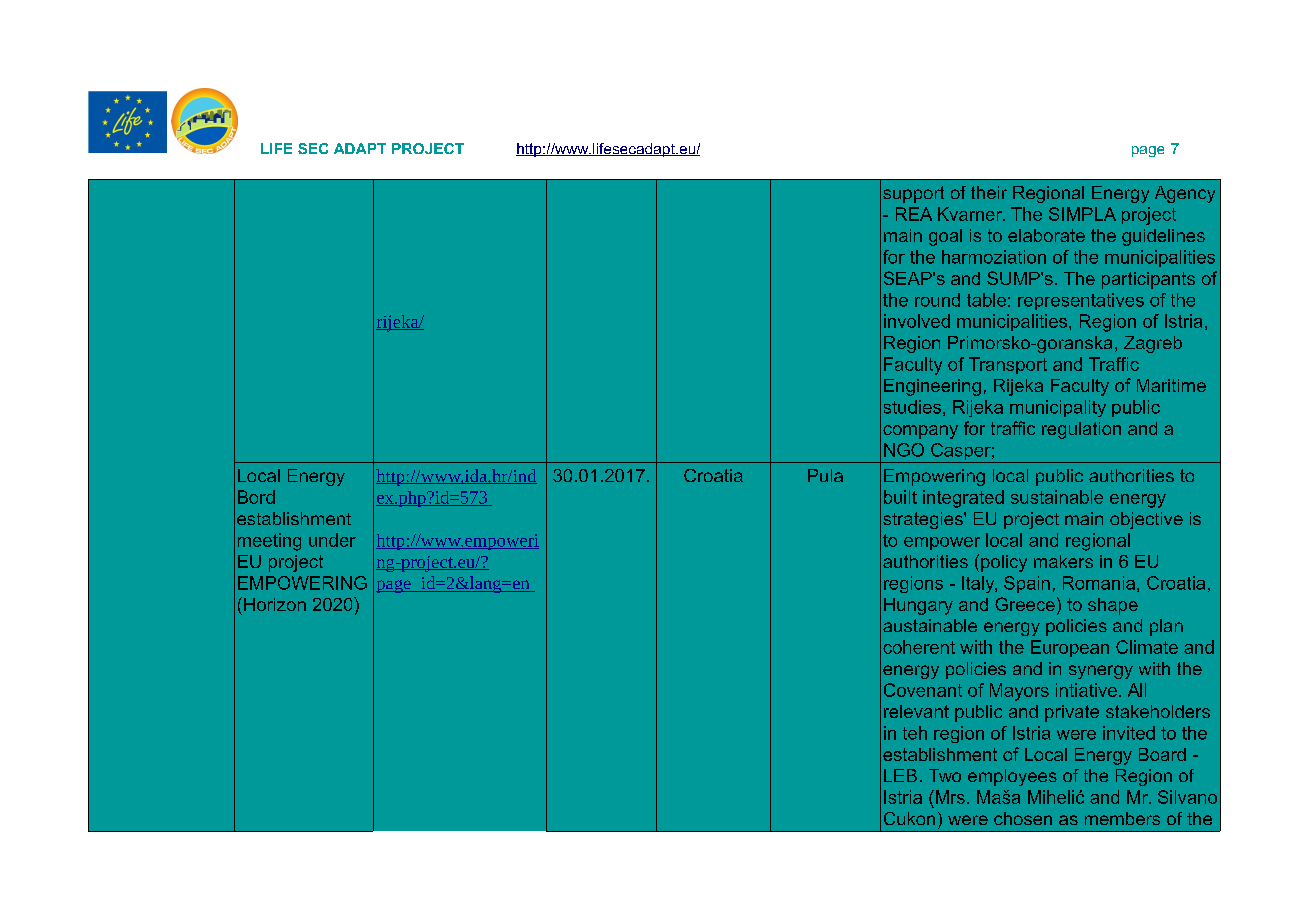  Describe the element at coordinates (1058, 408) in the page. I see `municipality` at that location.
